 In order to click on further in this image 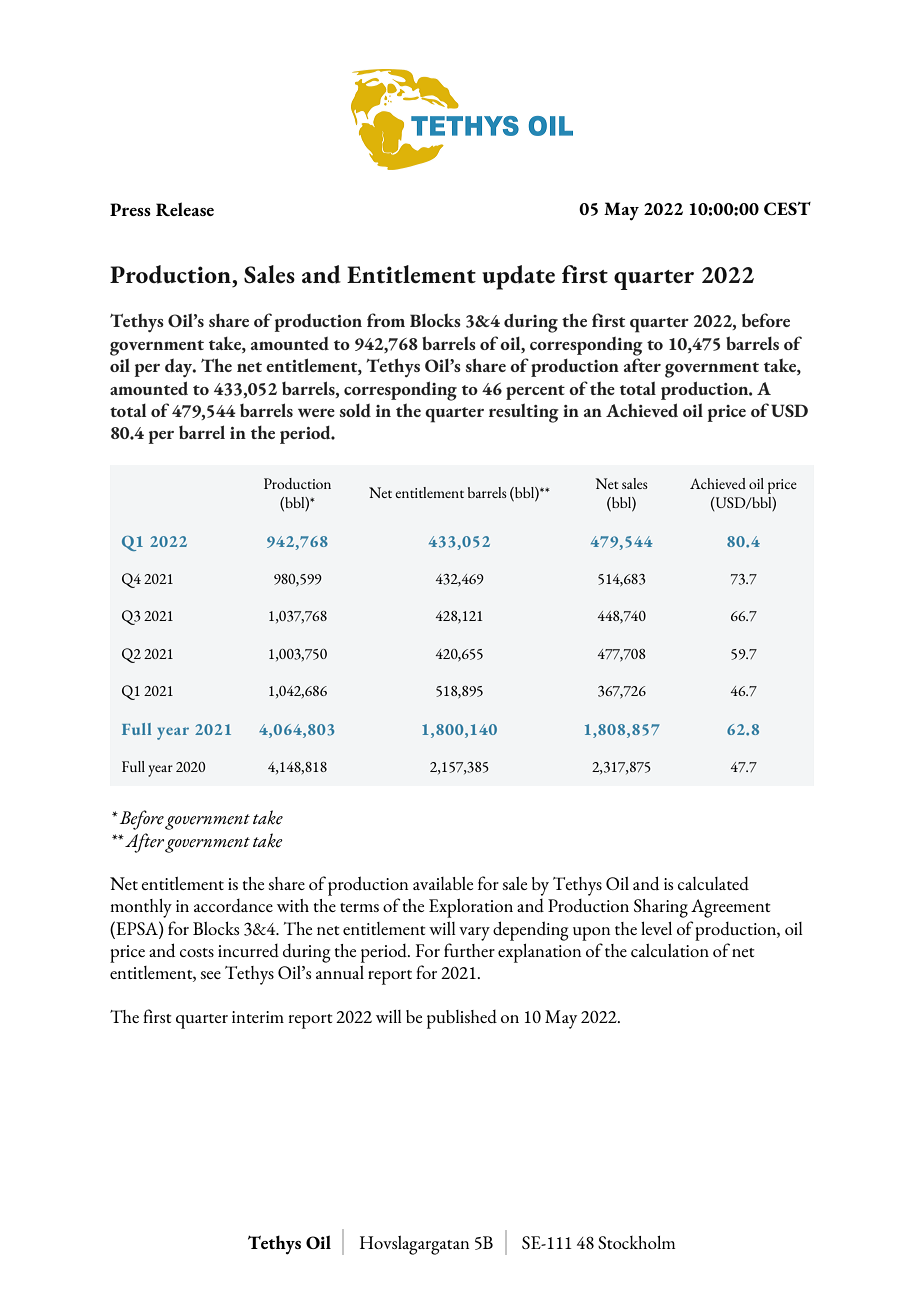, I will do `click(469, 950)`.
